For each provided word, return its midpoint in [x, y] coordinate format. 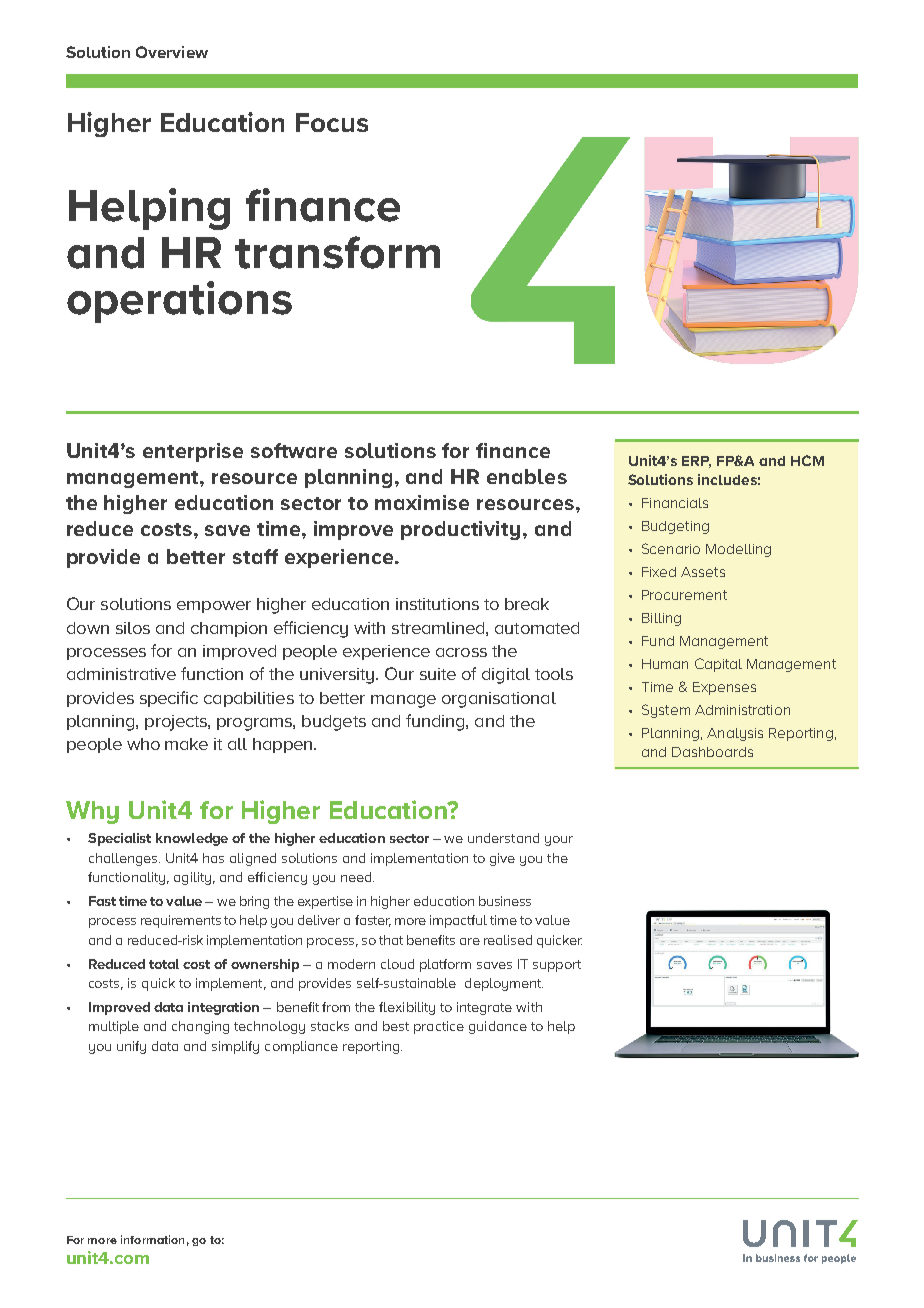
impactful [458, 921]
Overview [172, 52]
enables [527, 476]
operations [179, 302]
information [152, 1239]
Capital [718, 665]
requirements [181, 921]
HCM [807, 460]
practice [439, 1027]
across [461, 652]
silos [133, 628]
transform [337, 252]
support [557, 966]
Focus [332, 122]
